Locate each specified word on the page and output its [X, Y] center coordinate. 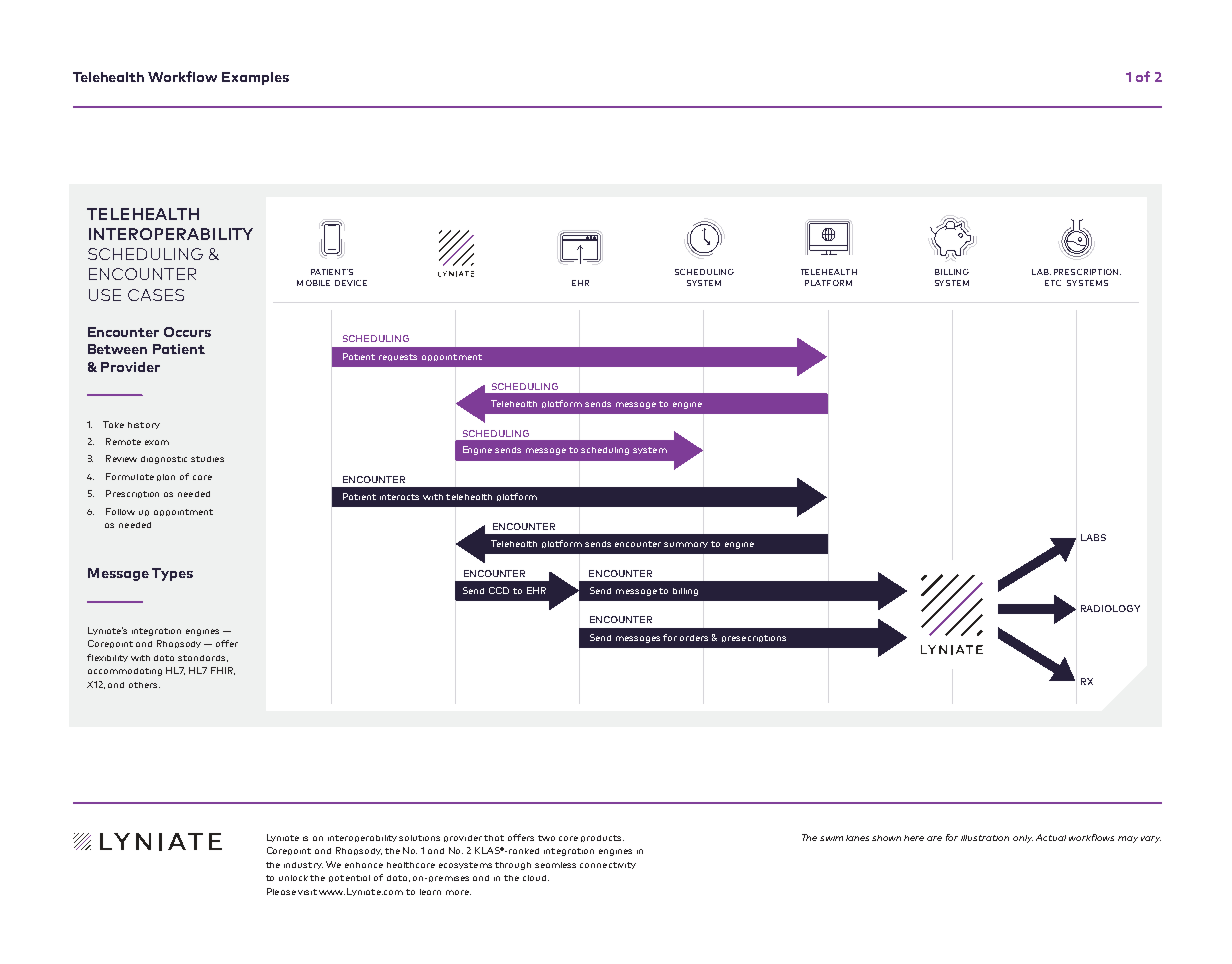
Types [172, 574]
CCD [499, 590]
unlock [293, 878]
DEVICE [351, 283]
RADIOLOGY [1110, 608]
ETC [1053, 283]
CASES [156, 295]
